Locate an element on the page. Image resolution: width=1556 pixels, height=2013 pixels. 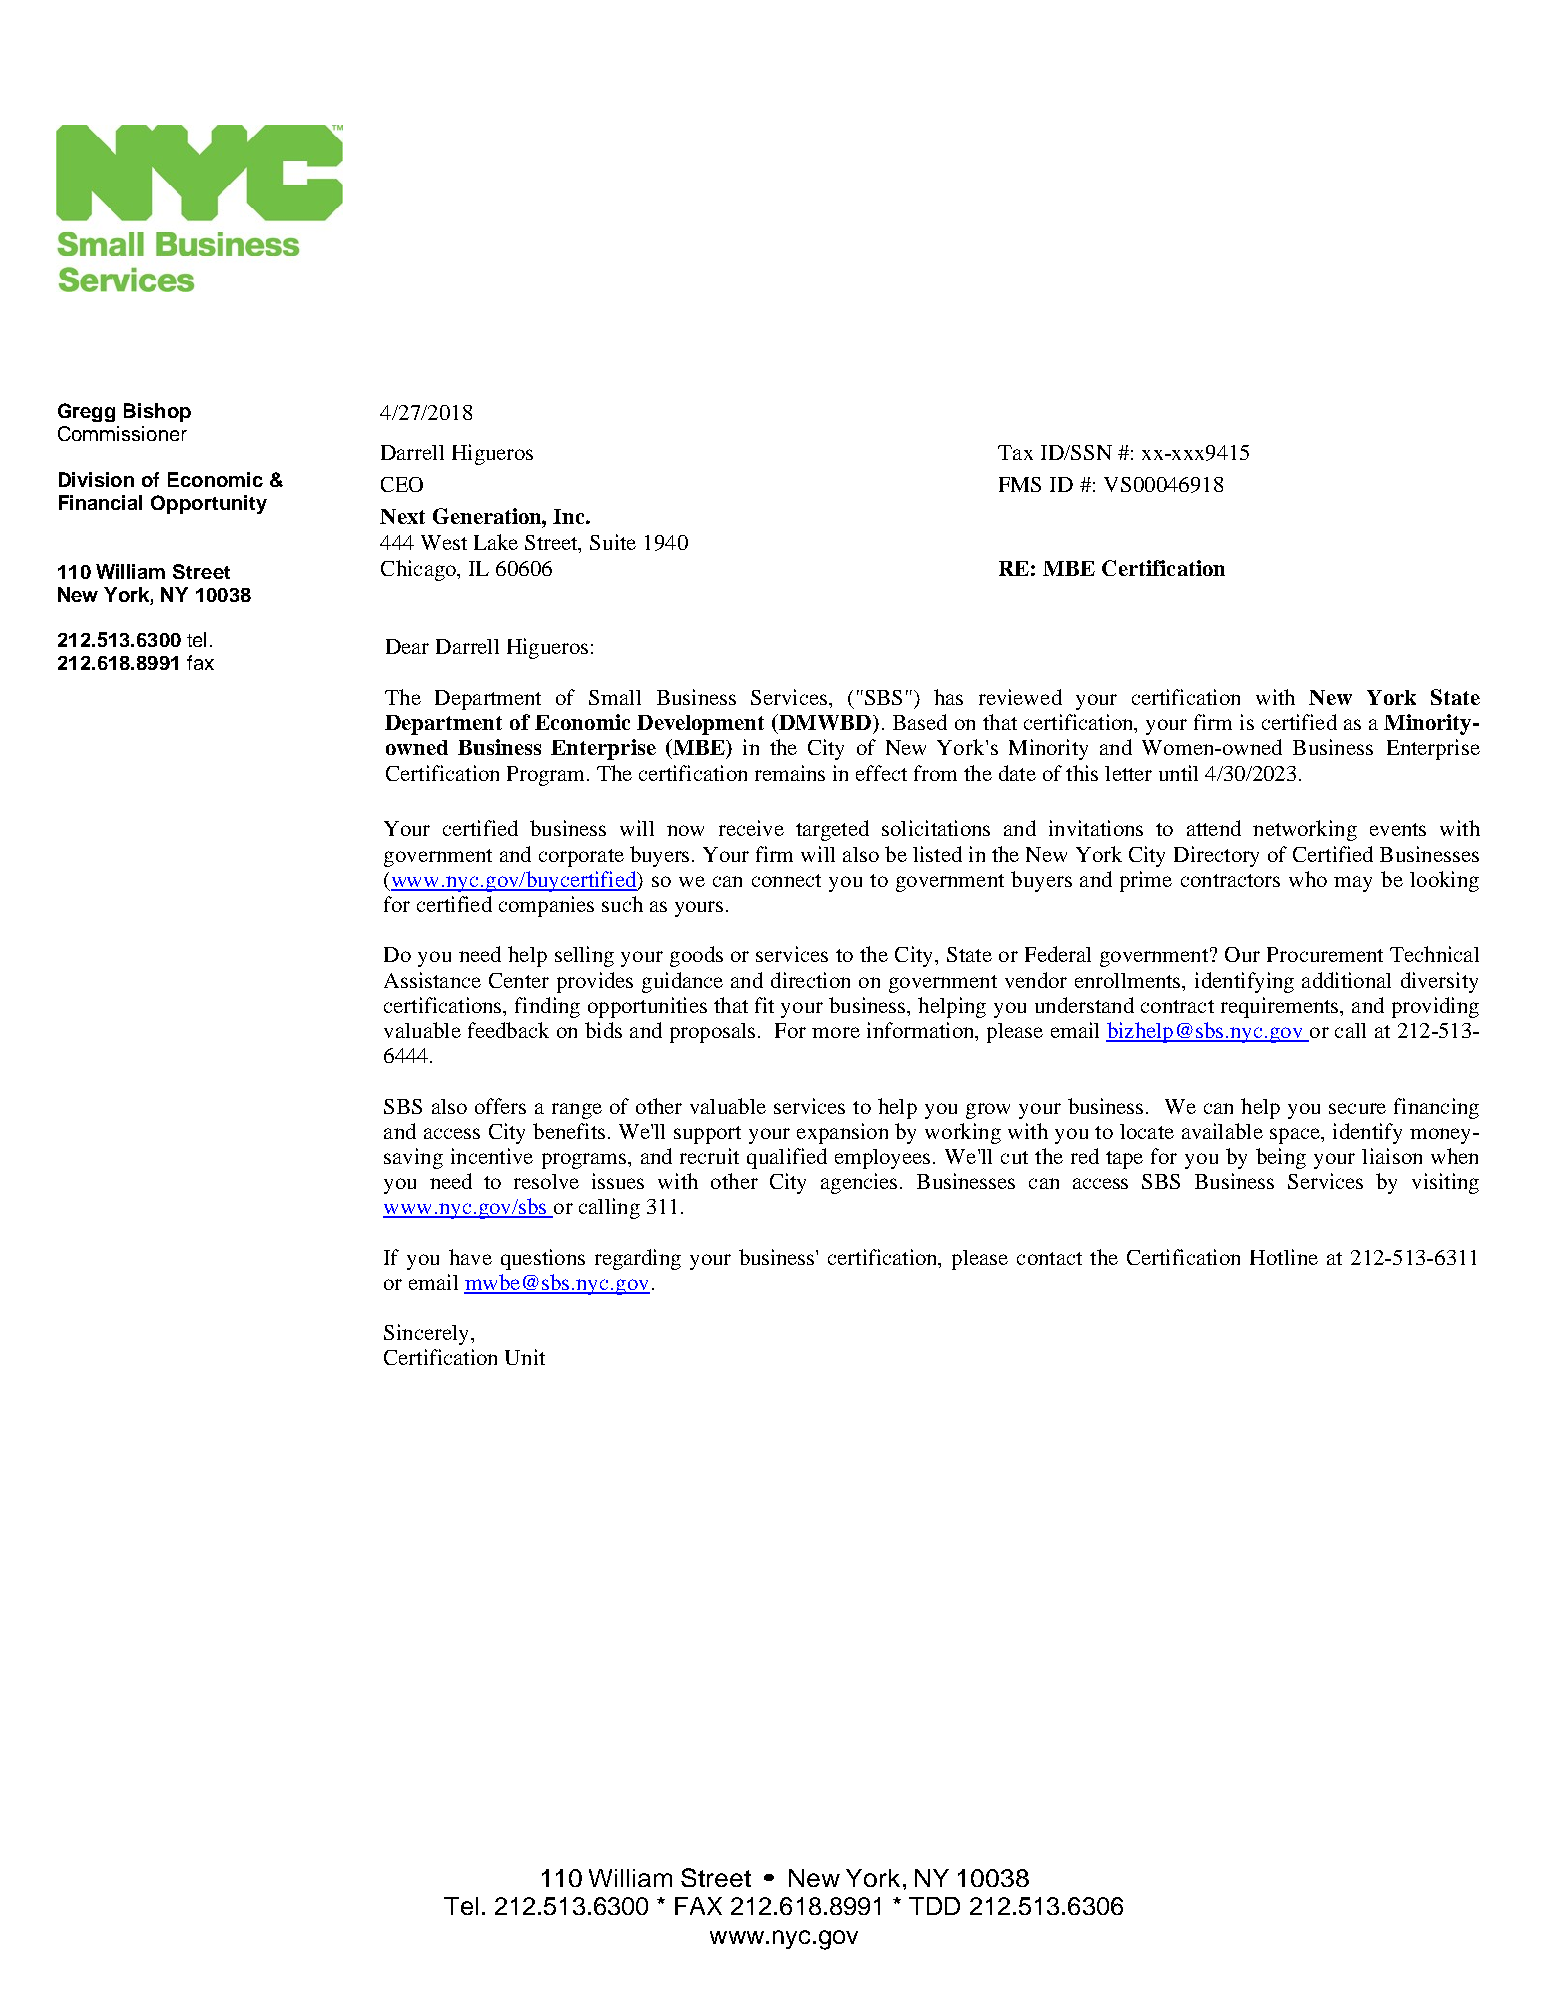
being is located at coordinates (1281, 1158).
